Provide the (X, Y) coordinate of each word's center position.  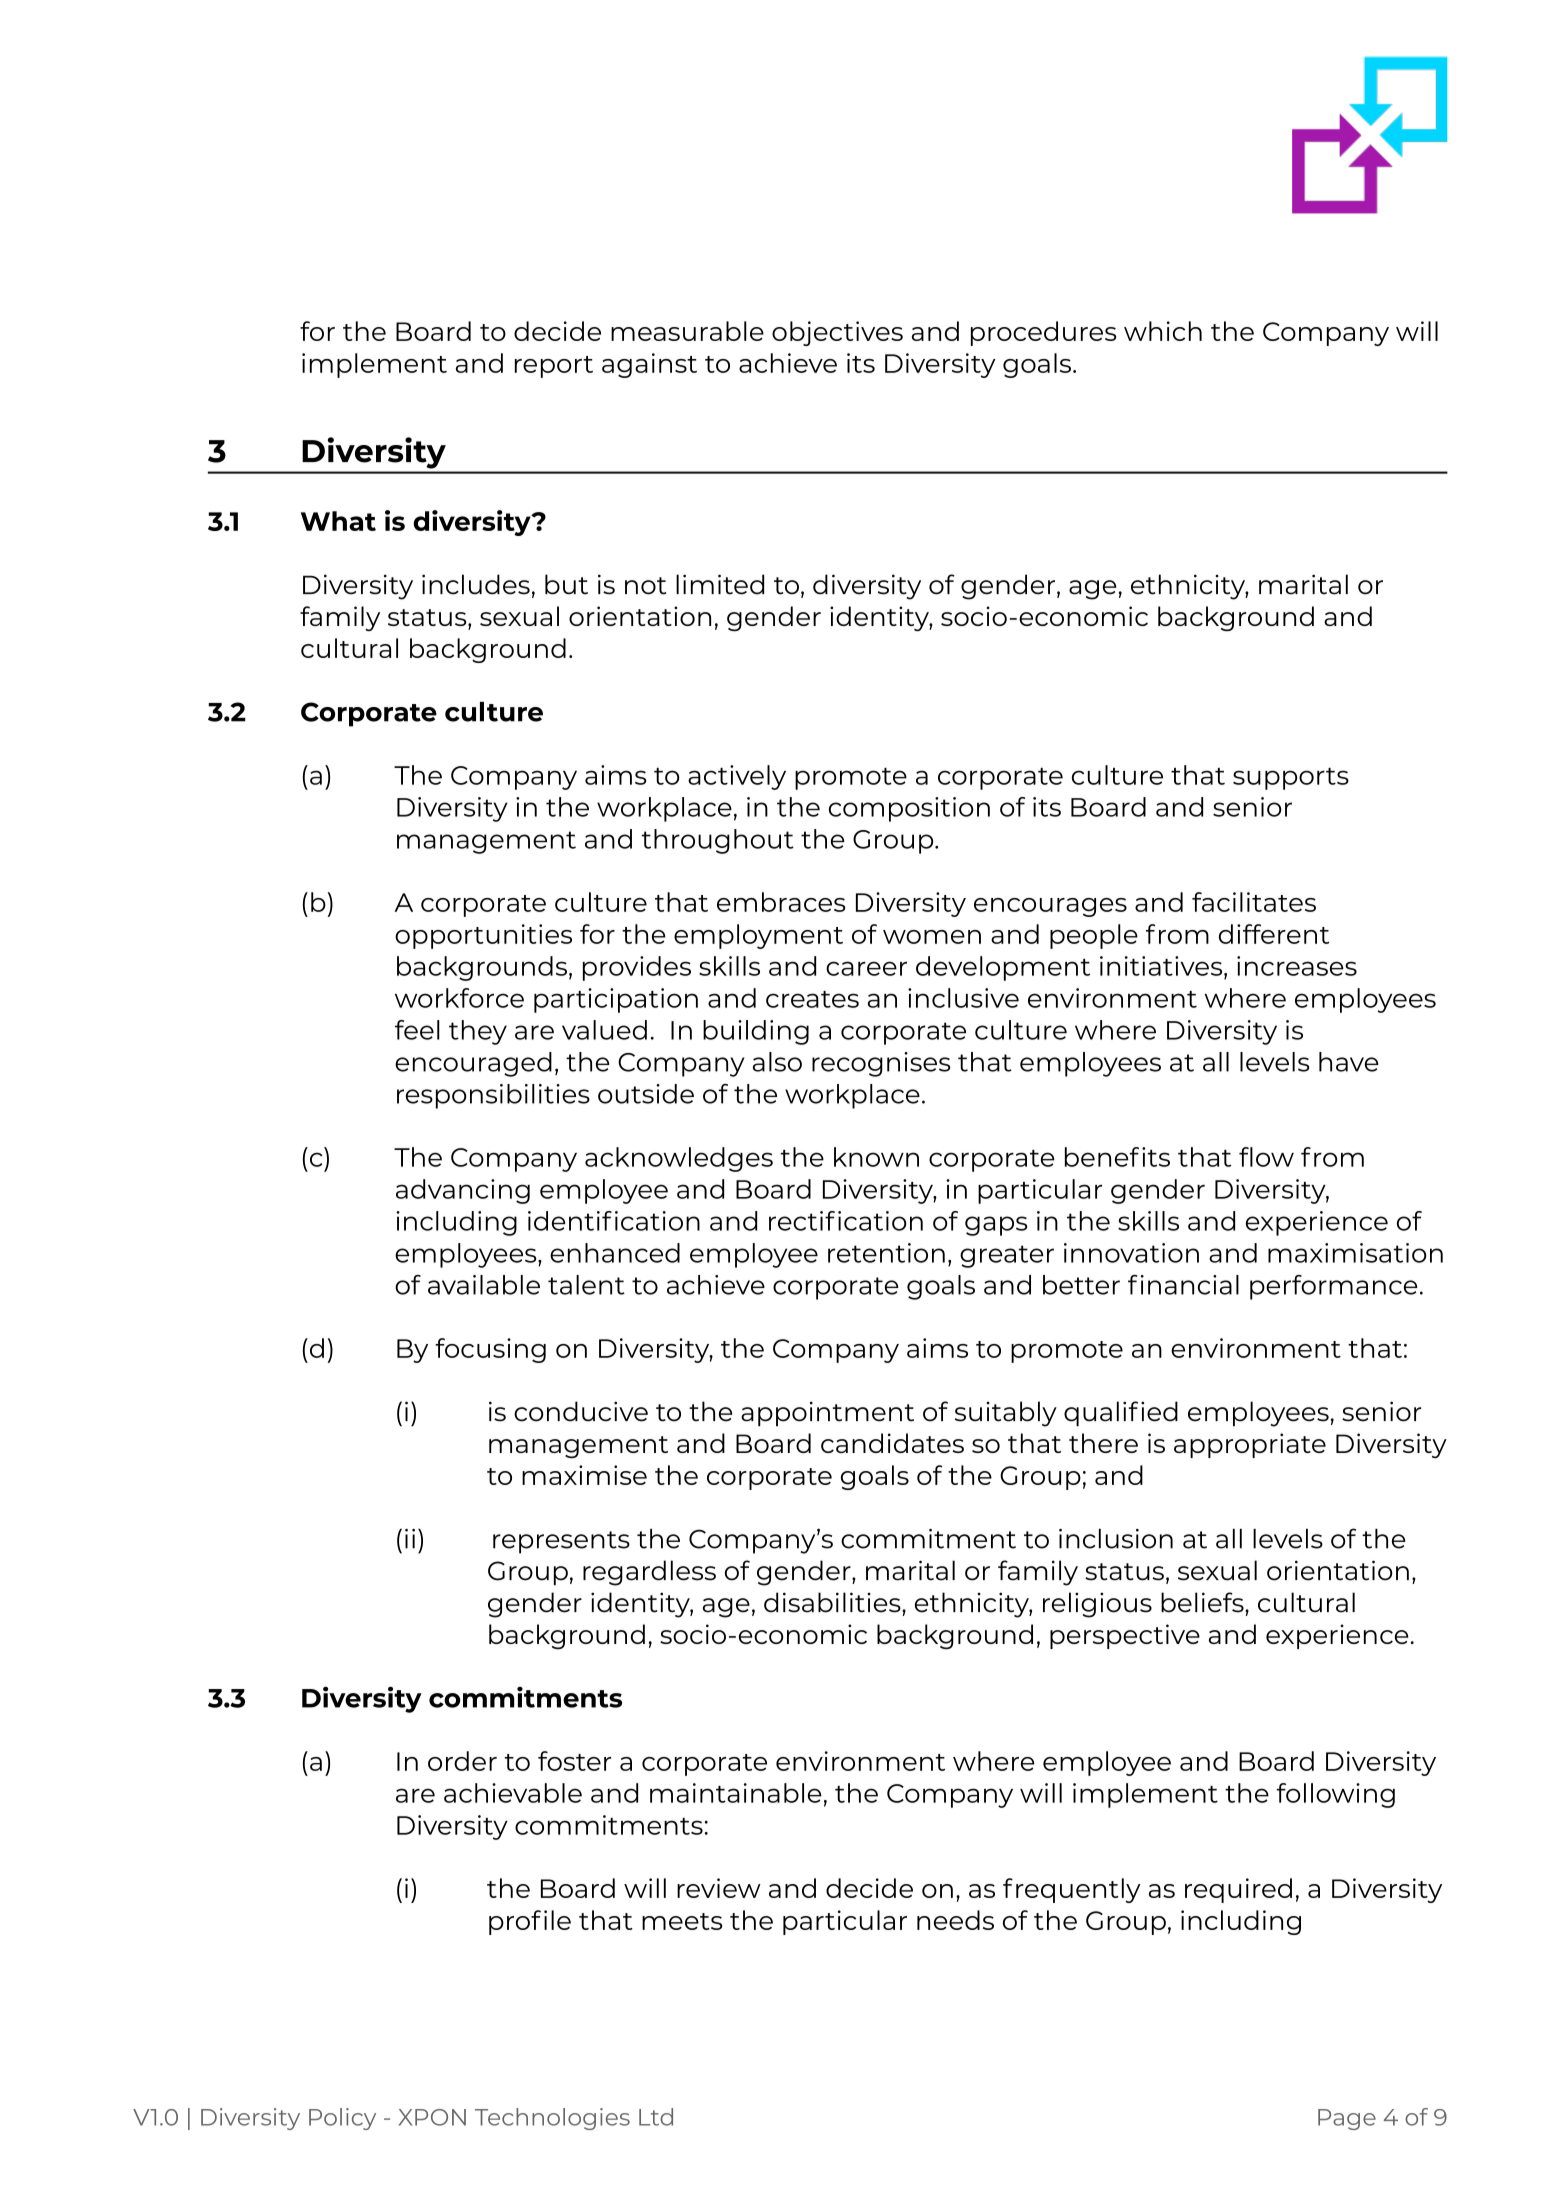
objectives (837, 333)
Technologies (552, 2119)
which (1163, 331)
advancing (463, 1191)
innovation (1131, 1253)
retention (886, 1253)
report (554, 367)
